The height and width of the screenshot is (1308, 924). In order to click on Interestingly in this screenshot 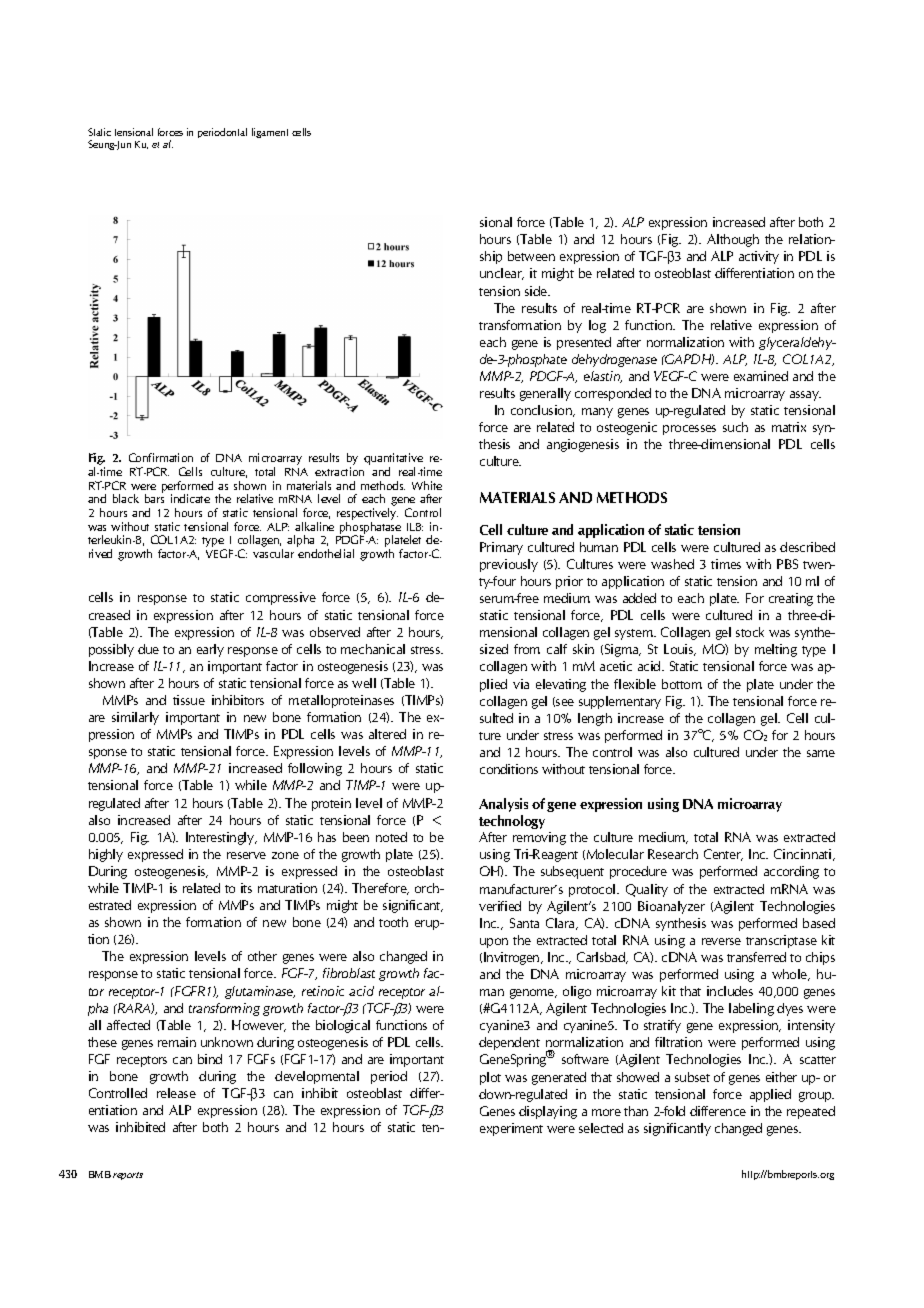, I will do `click(221, 838)`.
